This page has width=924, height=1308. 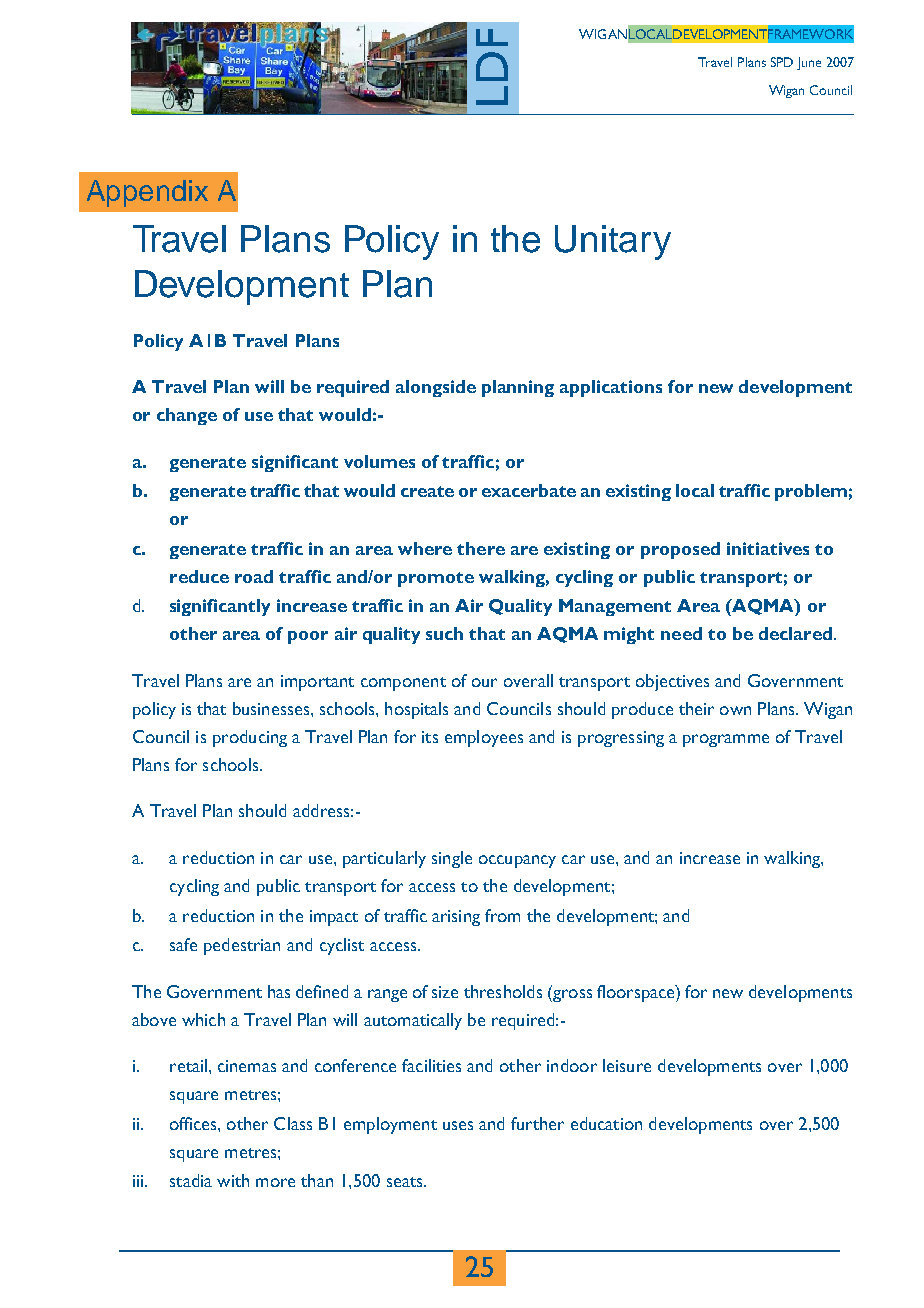 I want to click on SPD, so click(x=782, y=62).
